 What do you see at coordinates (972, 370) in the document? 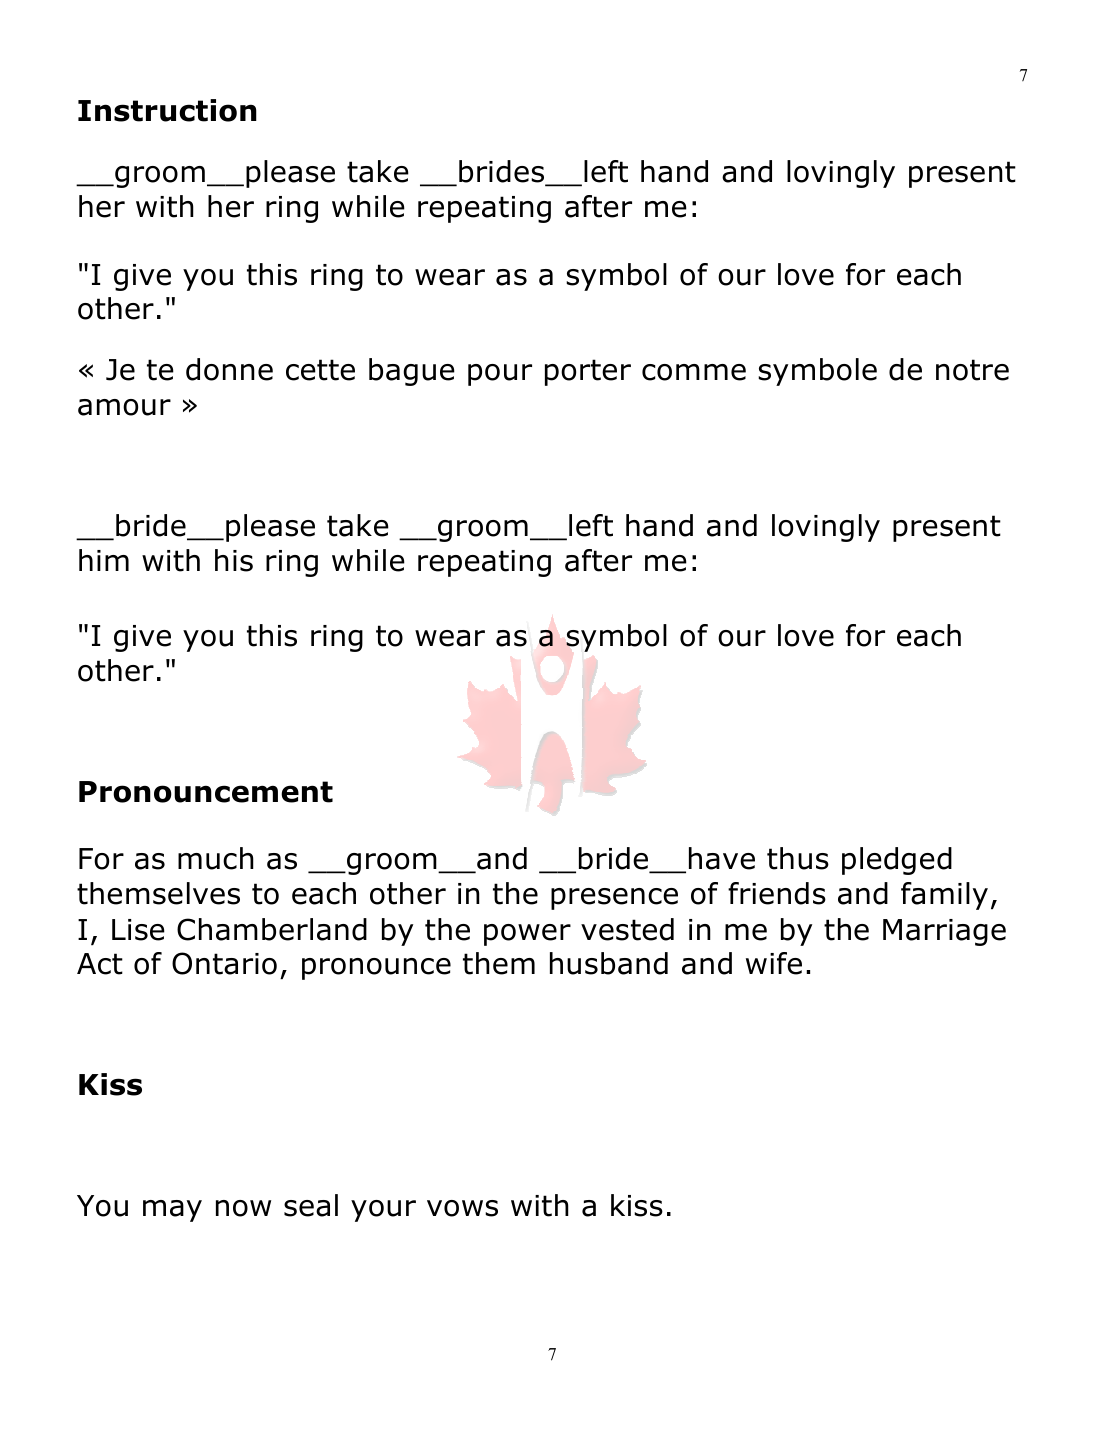
I see `notre` at bounding box center [972, 370].
